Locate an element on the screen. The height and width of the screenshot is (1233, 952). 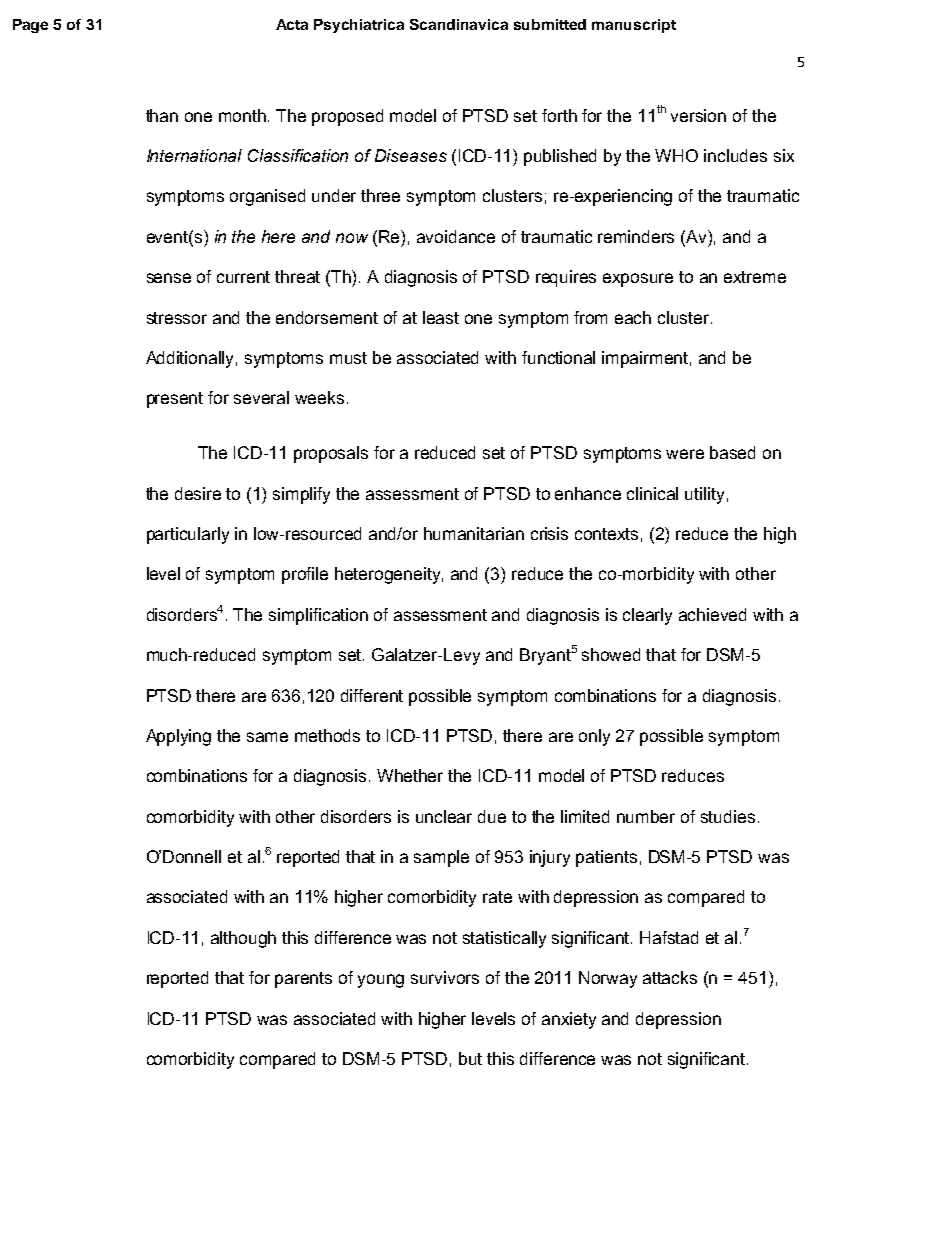
manuscript is located at coordinates (634, 26).
